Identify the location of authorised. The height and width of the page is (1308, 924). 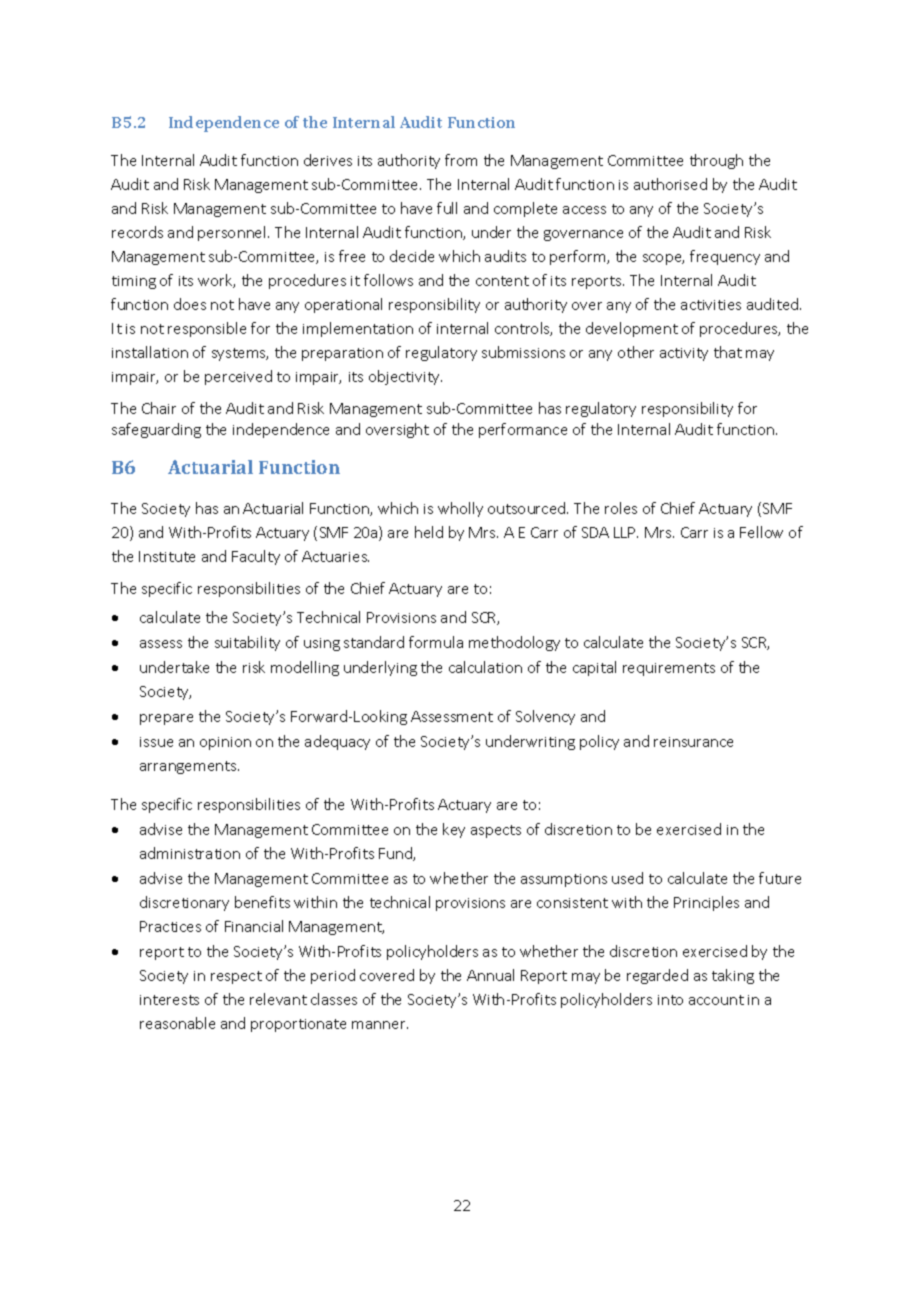
(670, 184).
